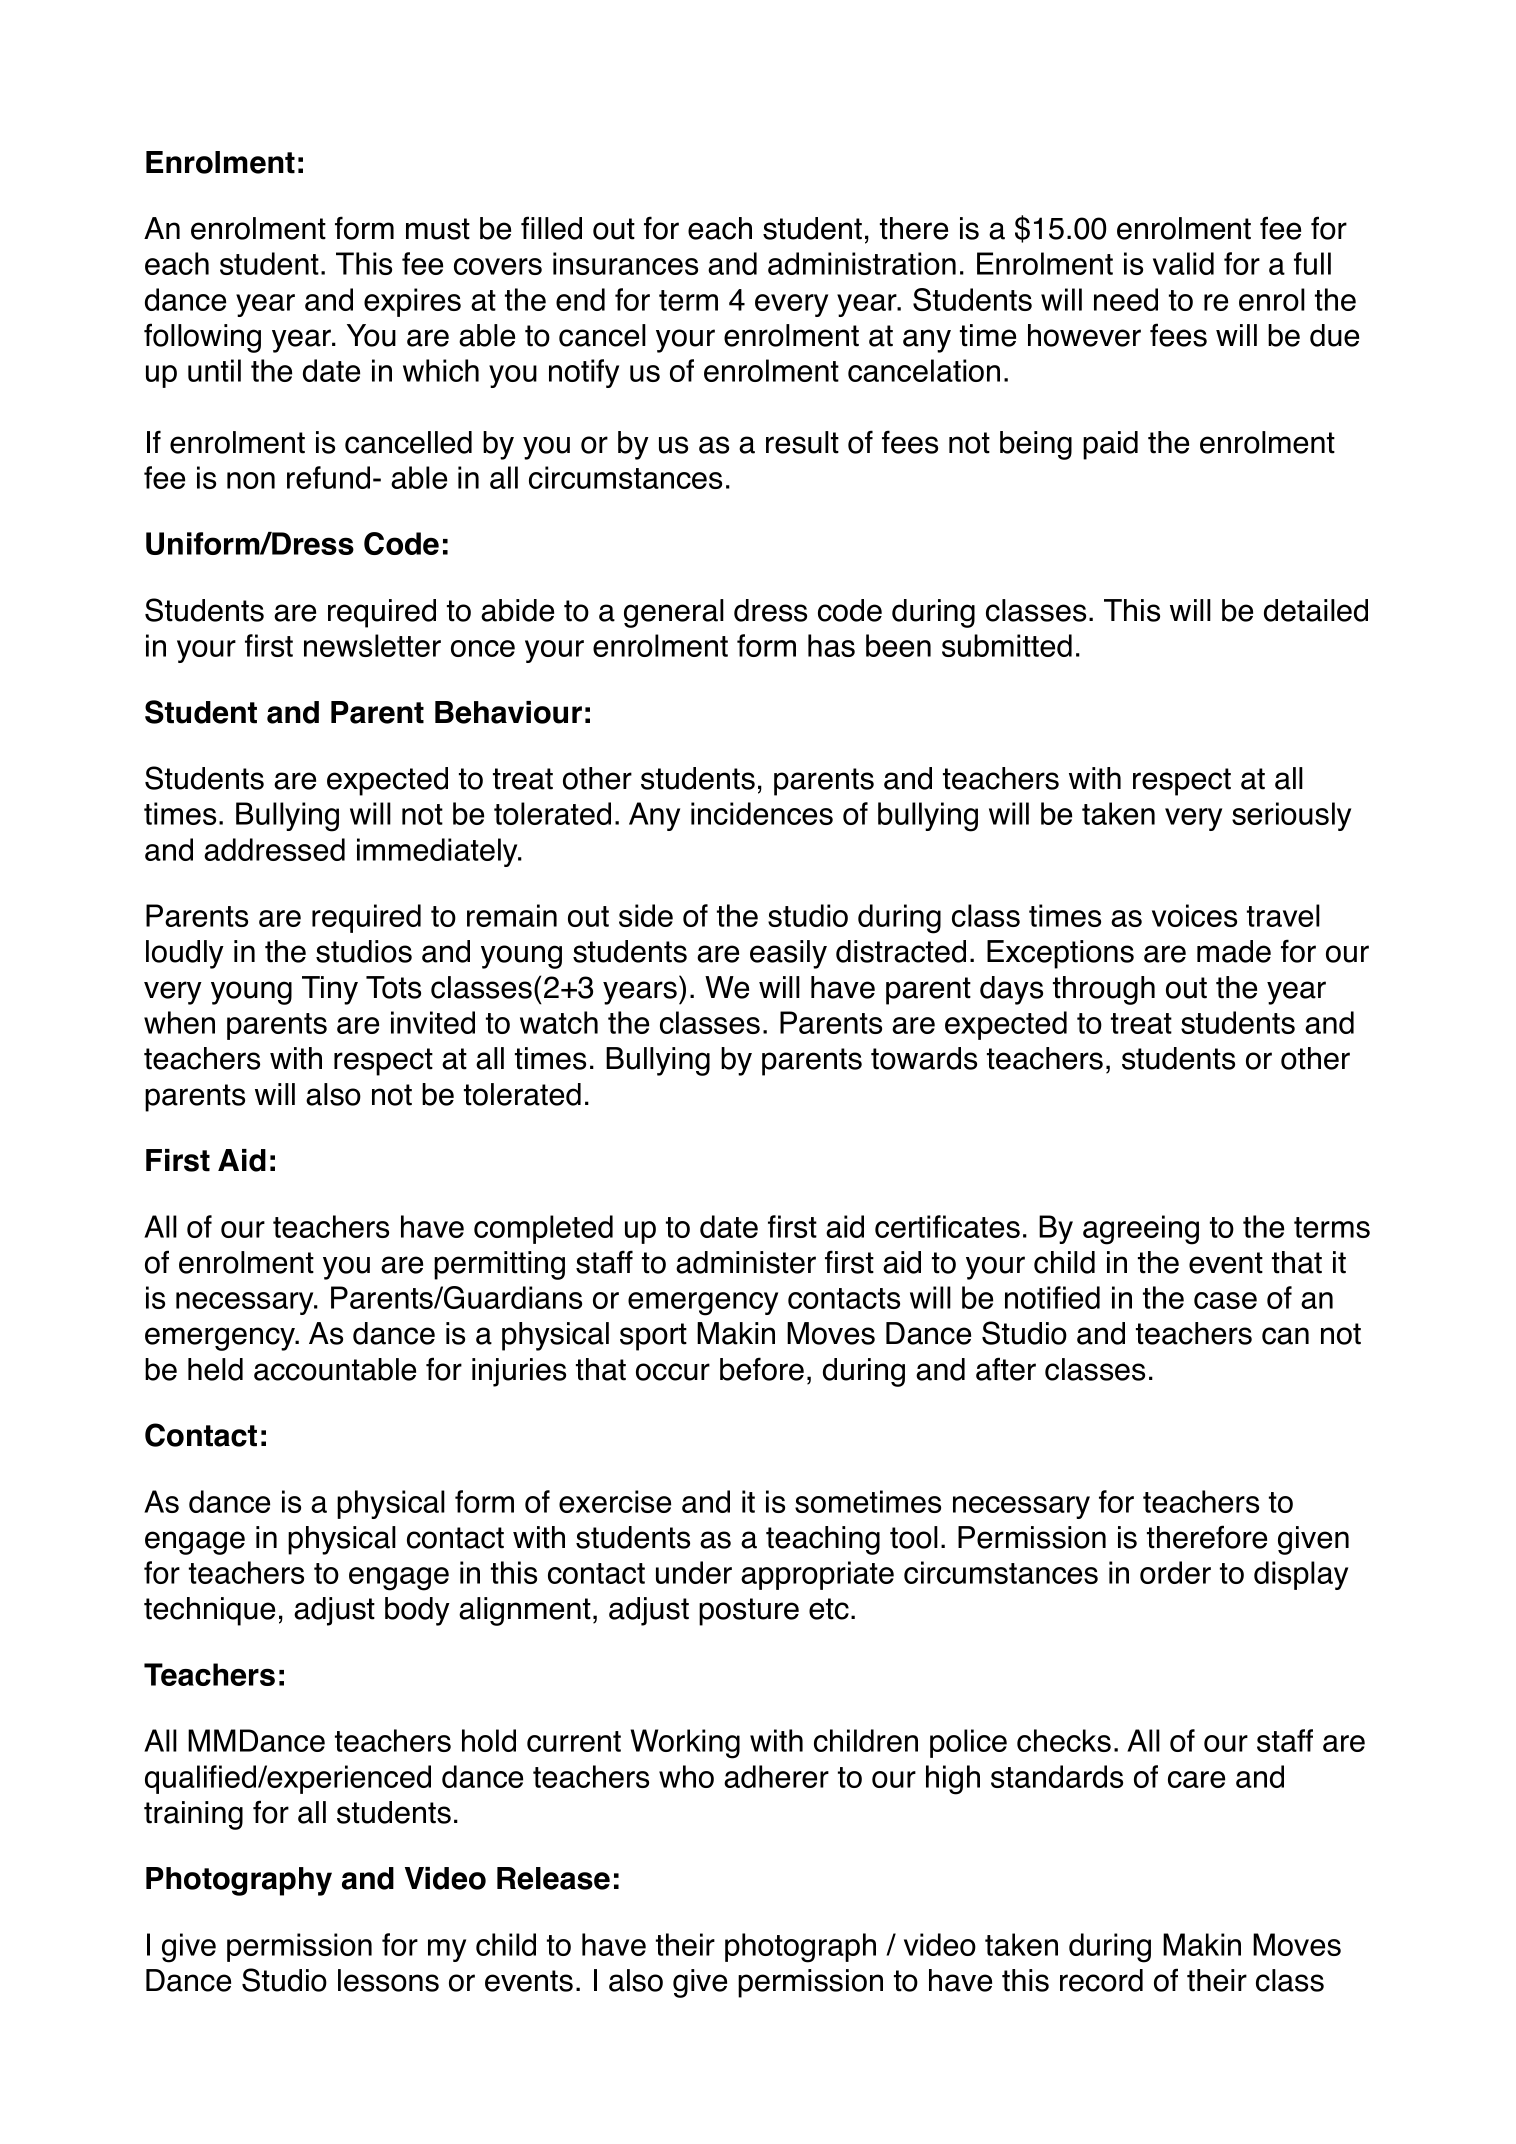 The image size is (1516, 2144). Describe the element at coordinates (1141, 1230) in the page. I see `agreeing` at that location.
